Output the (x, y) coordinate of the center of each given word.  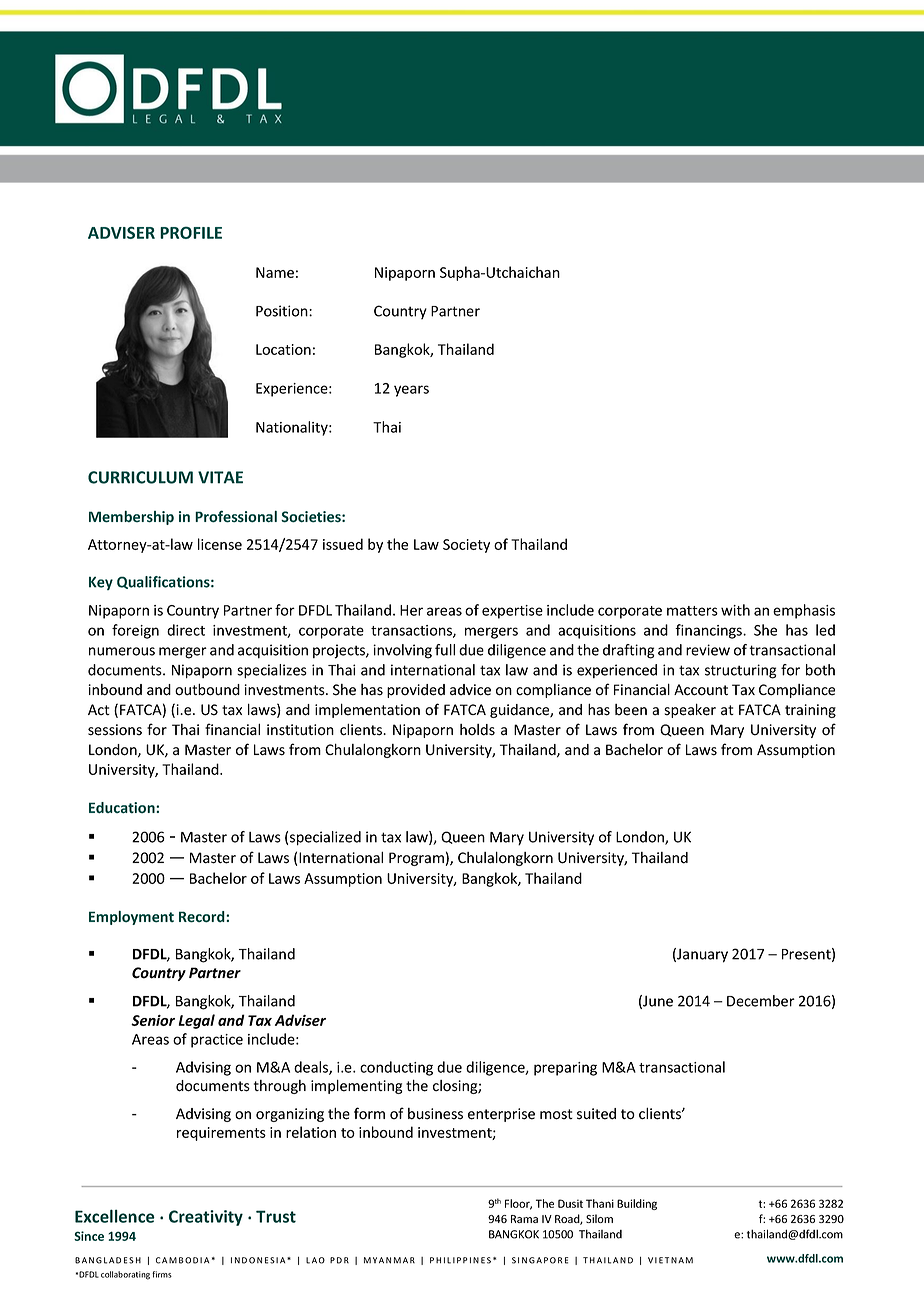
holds (477, 730)
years (411, 391)
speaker (690, 710)
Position (283, 311)
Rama (524, 1219)
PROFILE (191, 232)
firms (162, 1274)
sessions (115, 730)
